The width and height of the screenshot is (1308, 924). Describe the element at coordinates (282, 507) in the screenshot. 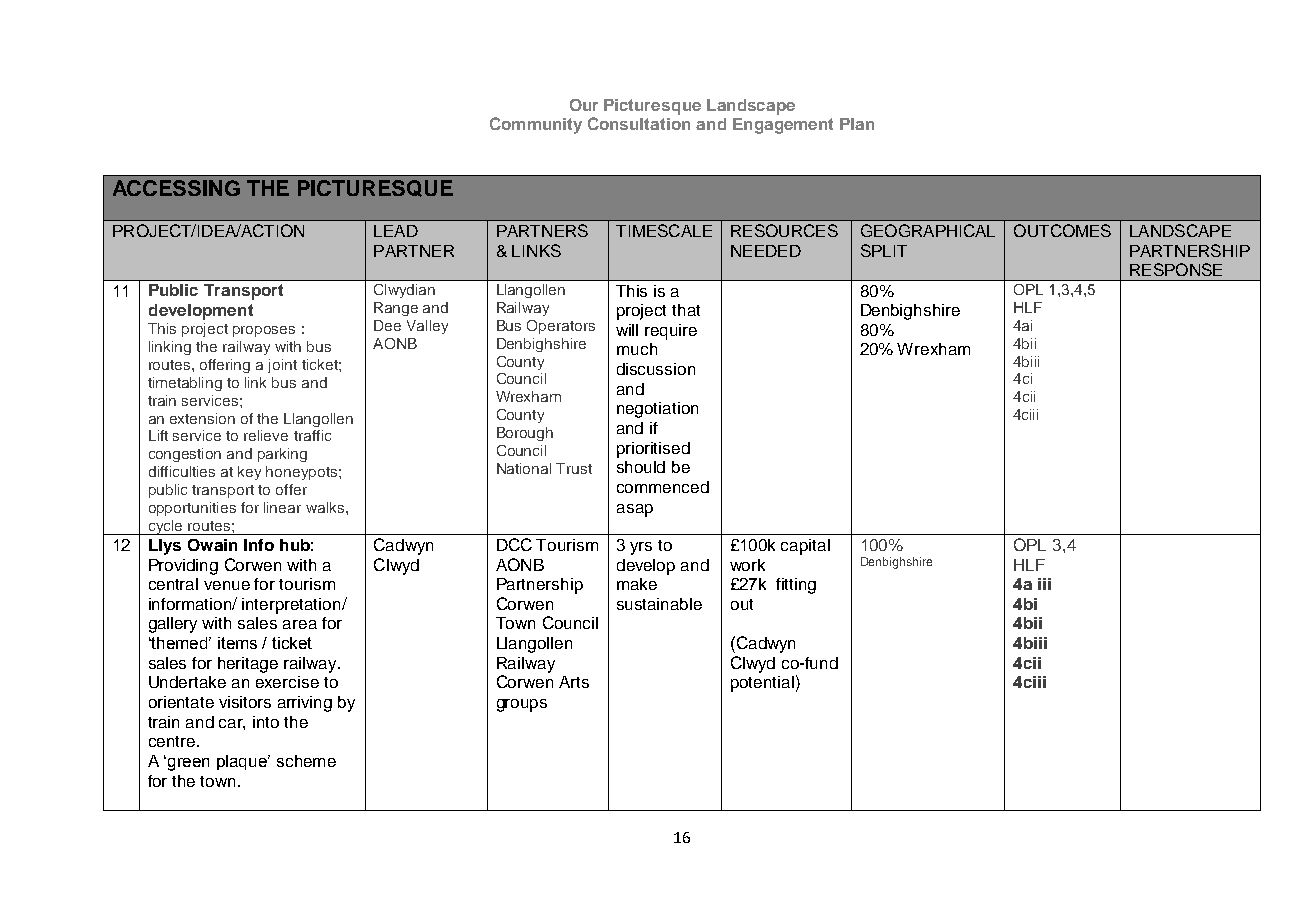

I see `linear` at that location.
